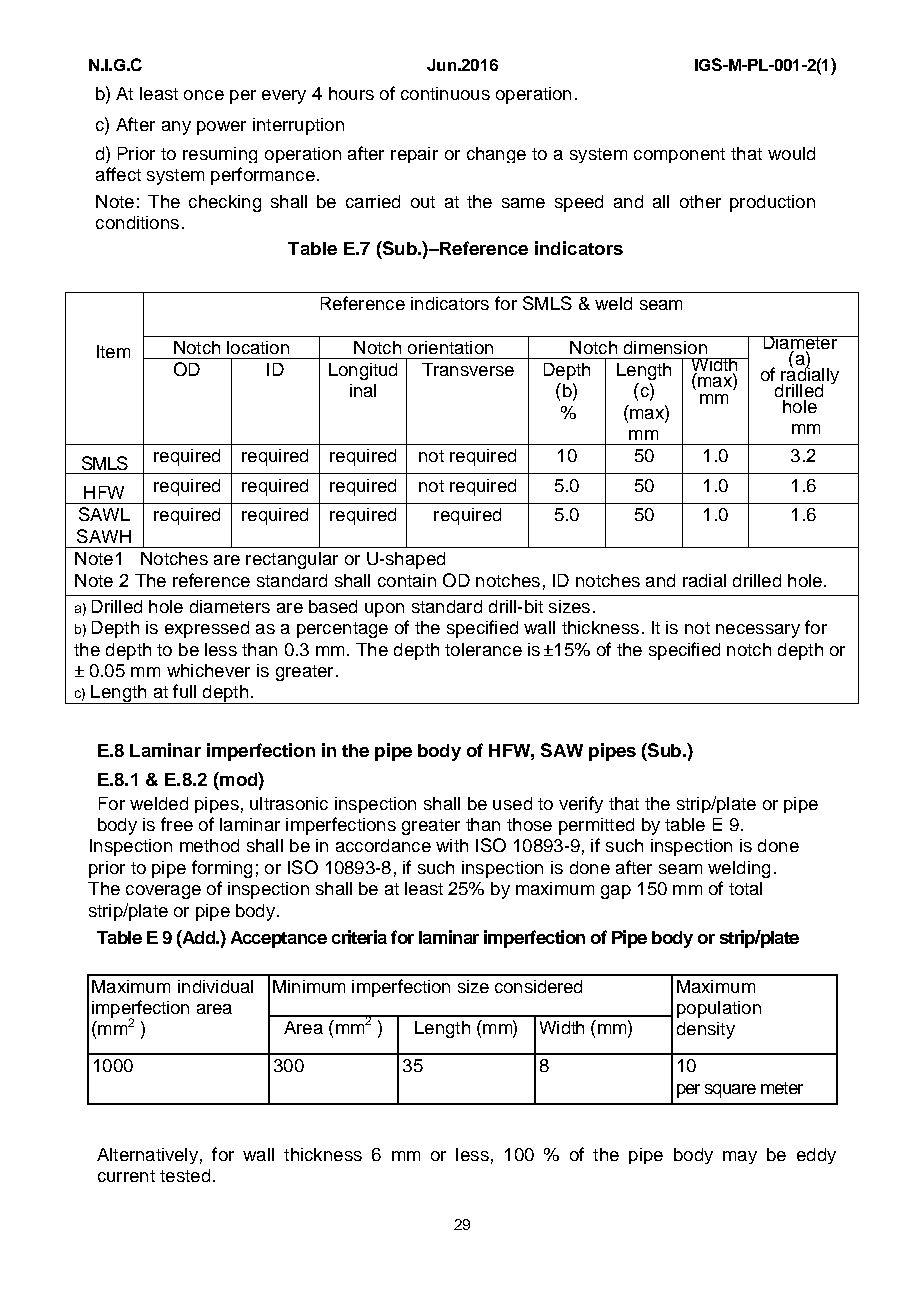  I want to click on any, so click(176, 128).
